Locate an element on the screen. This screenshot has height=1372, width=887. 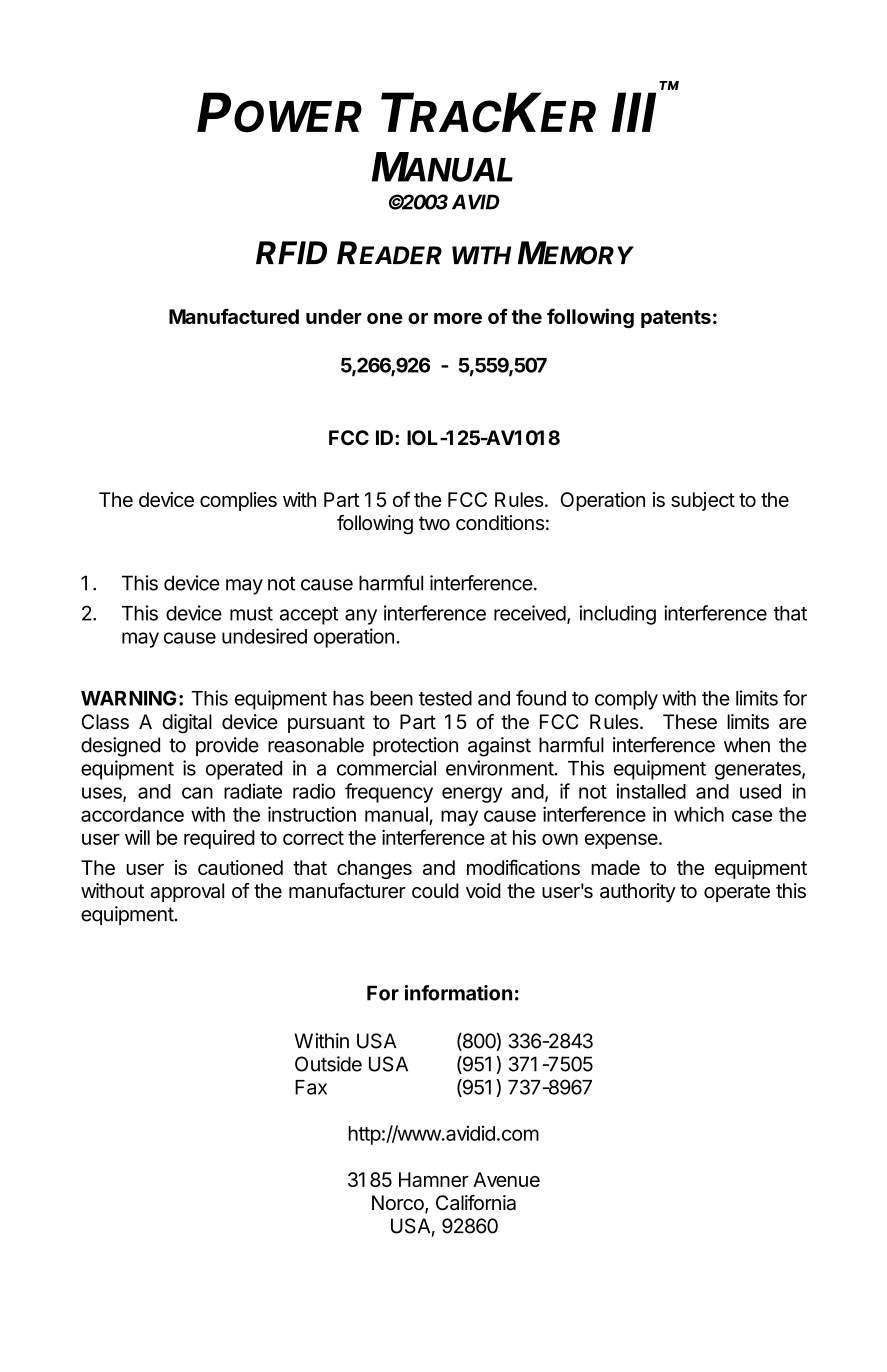
patents is located at coordinates (676, 319).
